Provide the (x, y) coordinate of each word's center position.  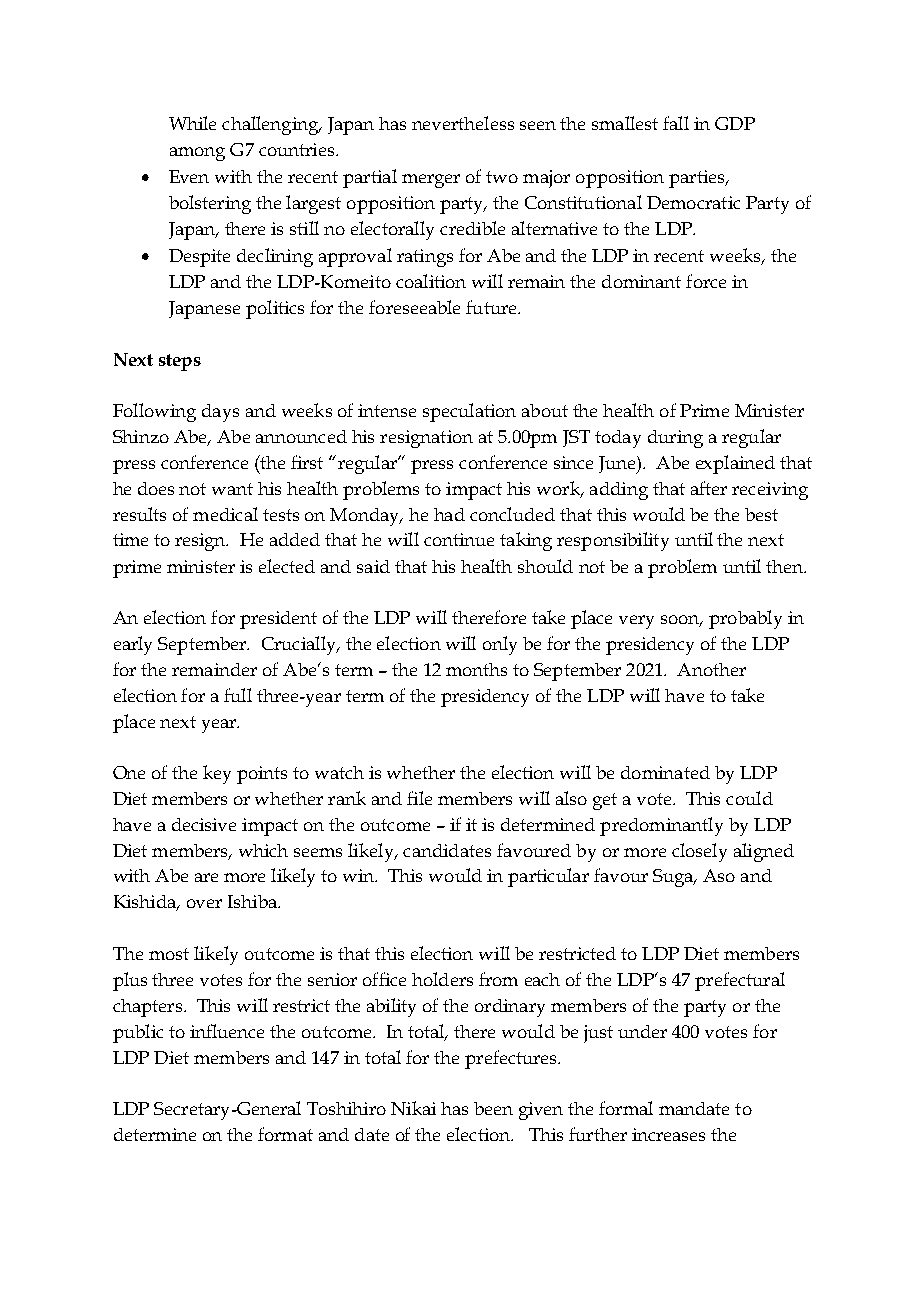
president (278, 620)
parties (698, 179)
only (500, 645)
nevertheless (463, 123)
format (285, 1134)
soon (681, 621)
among (197, 154)
